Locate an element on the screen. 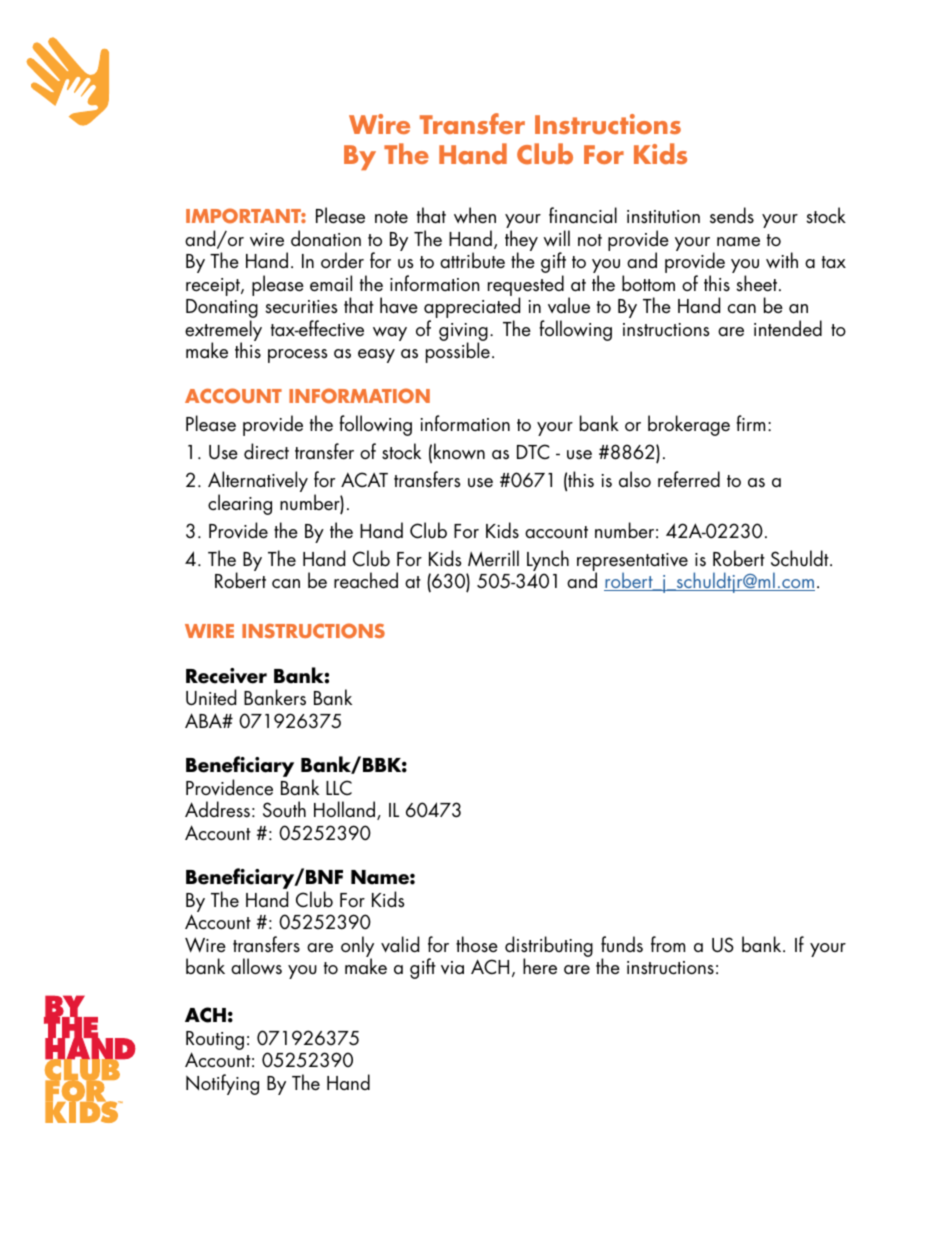 The height and width of the screenshot is (1233, 952). representative is located at coordinates (632, 563).
